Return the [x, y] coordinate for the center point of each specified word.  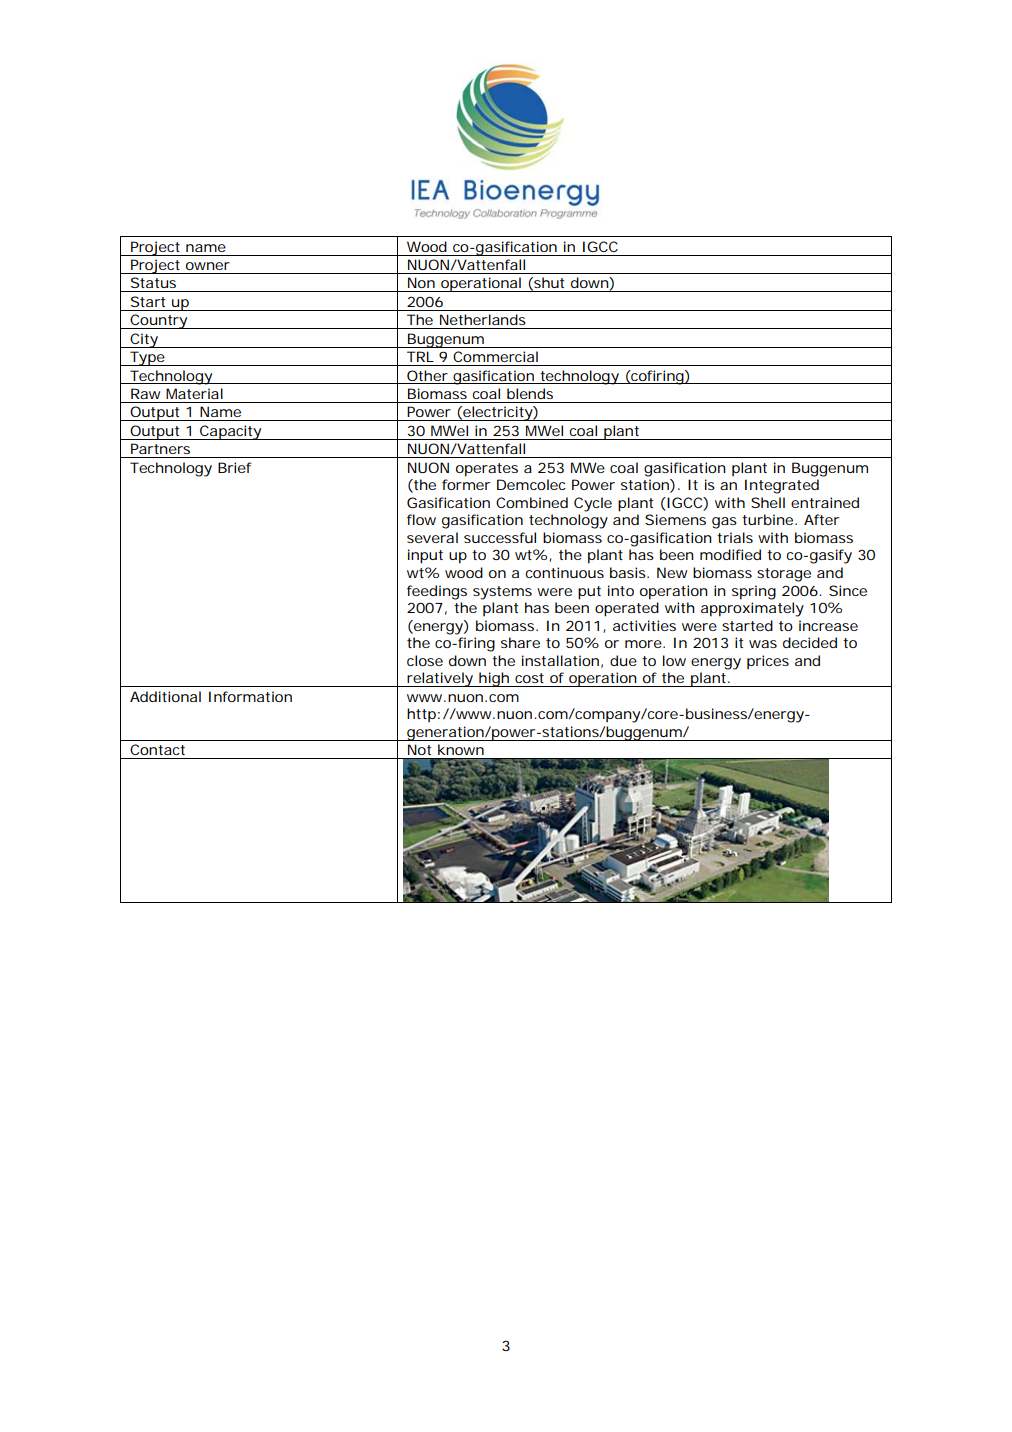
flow [421, 519]
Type [147, 358]
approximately [752, 609]
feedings [437, 592]
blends [530, 393]
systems [502, 593]
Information [250, 696]
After [821, 519]
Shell [768, 502]
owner [208, 266]
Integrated [782, 486]
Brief [235, 467]
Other [427, 375]
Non [421, 282]
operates [487, 470]
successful [500, 537]
